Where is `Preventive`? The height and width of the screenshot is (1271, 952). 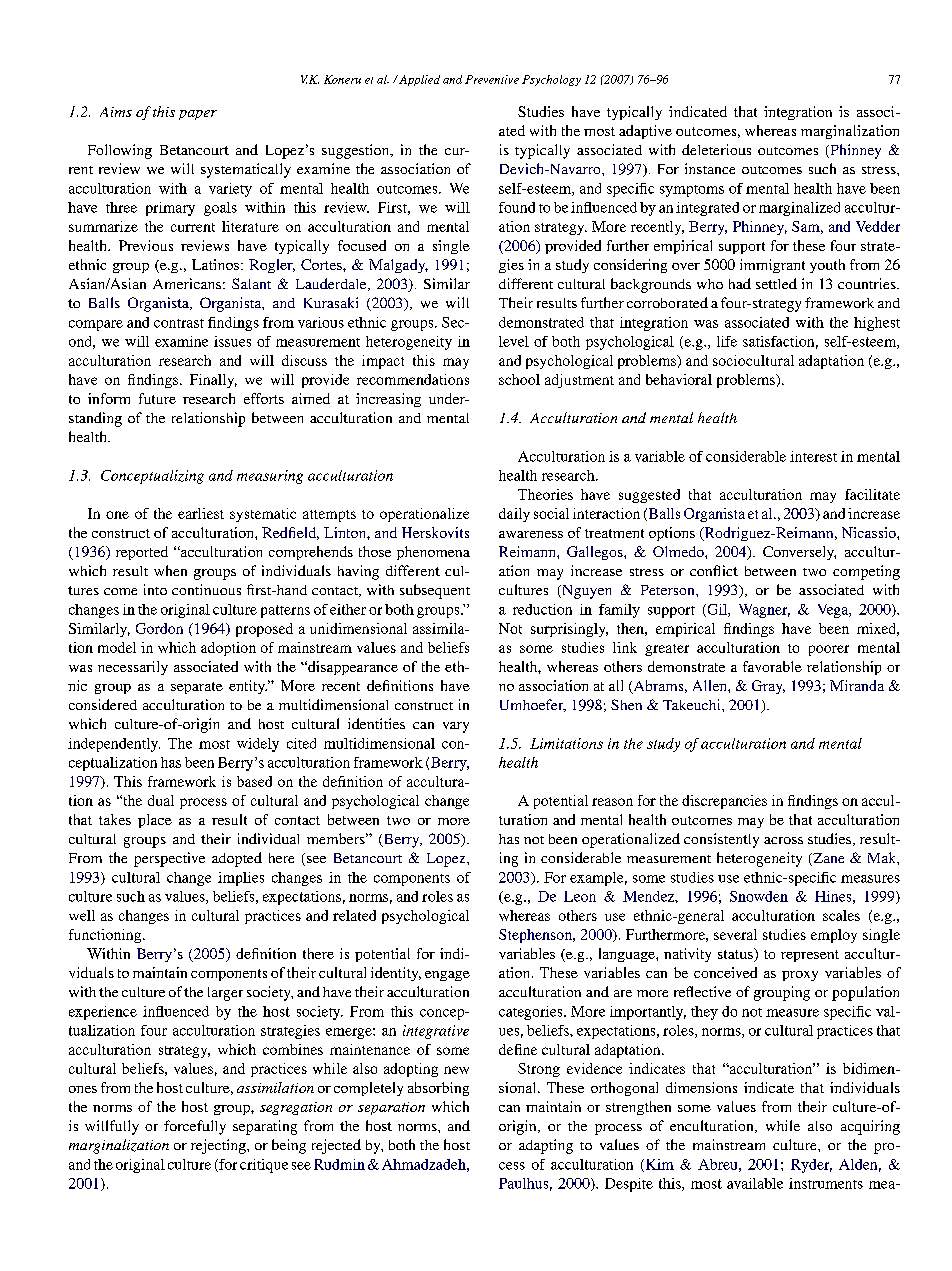
Preventive is located at coordinates (492, 79).
